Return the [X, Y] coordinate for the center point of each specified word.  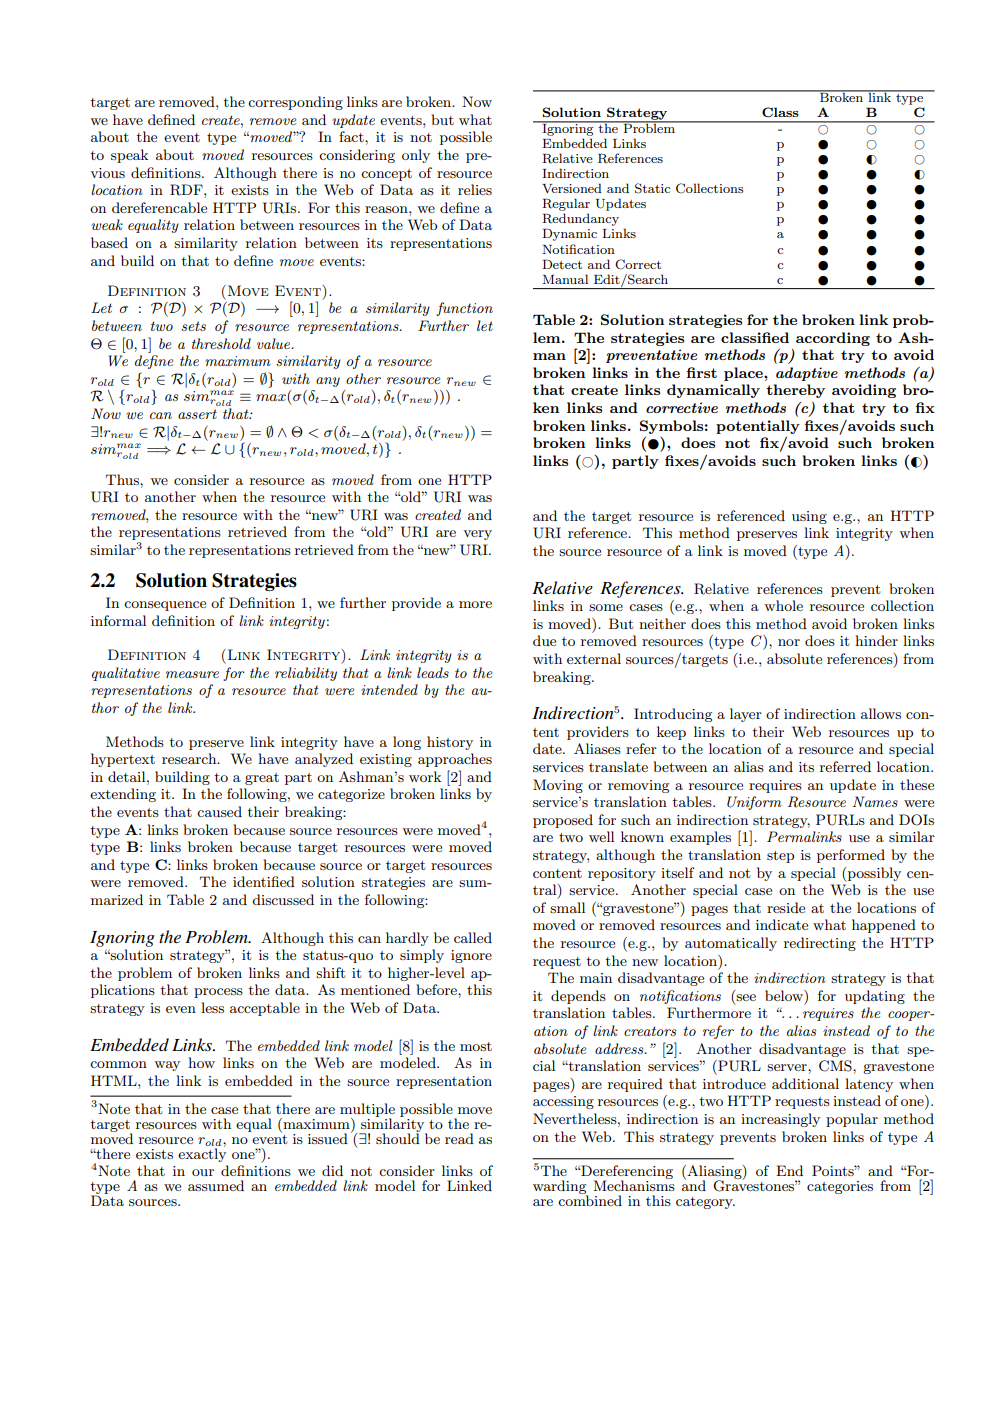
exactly [202, 1154]
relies [475, 189]
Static [652, 188]
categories [840, 1187]
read [459, 1138]
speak [129, 156]
